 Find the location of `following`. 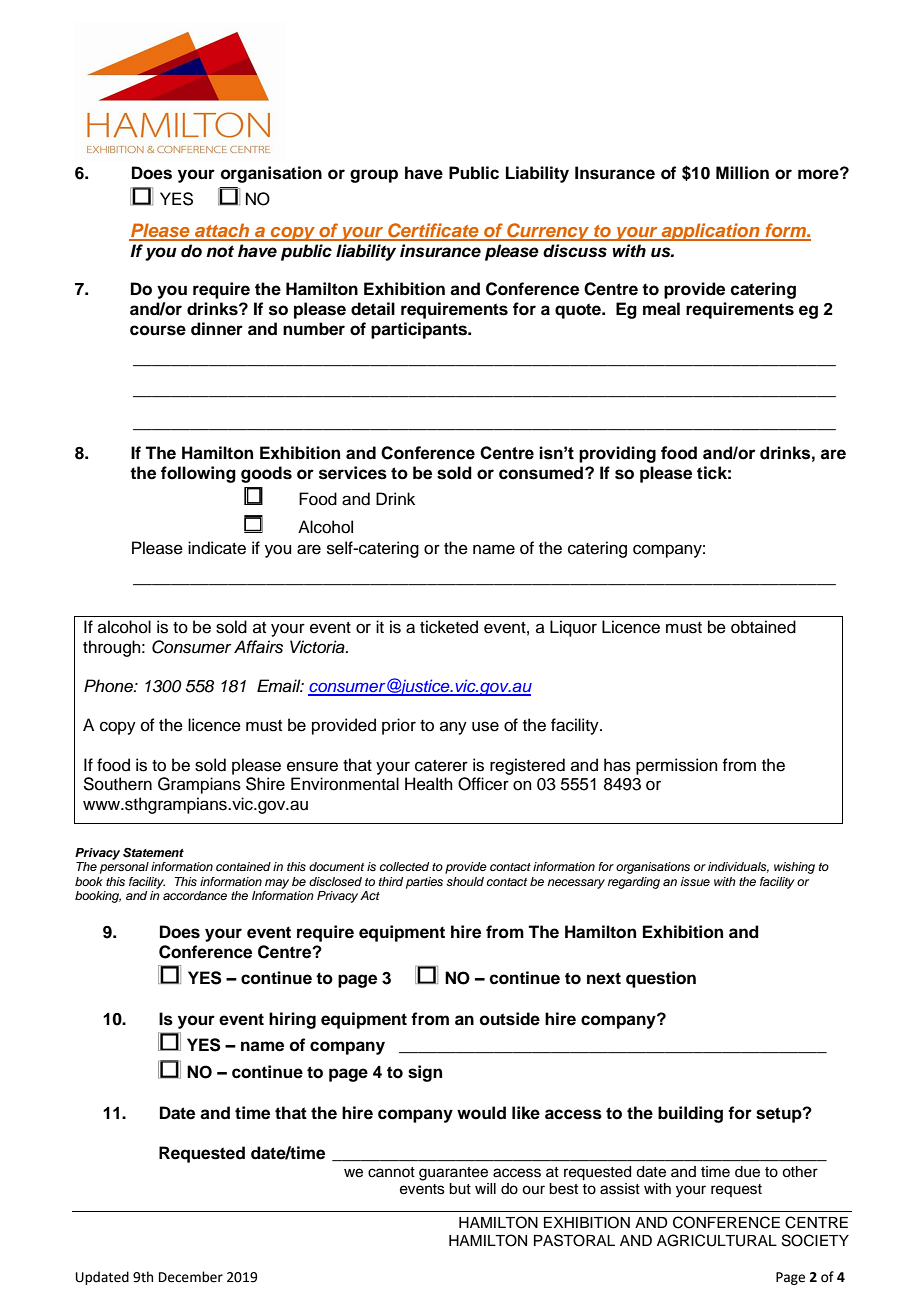

following is located at coordinates (198, 474).
